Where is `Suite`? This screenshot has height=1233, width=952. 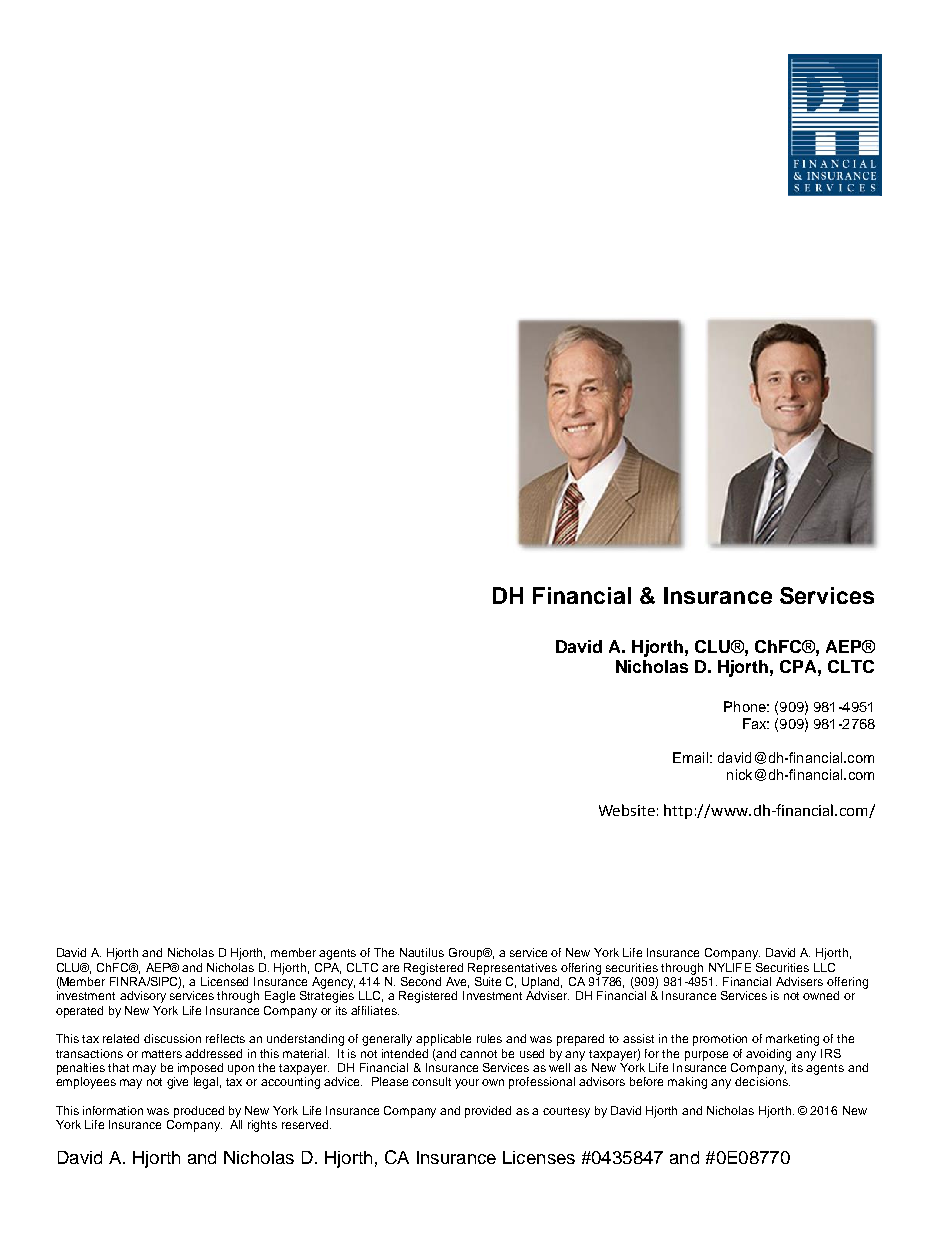 Suite is located at coordinates (488, 980).
